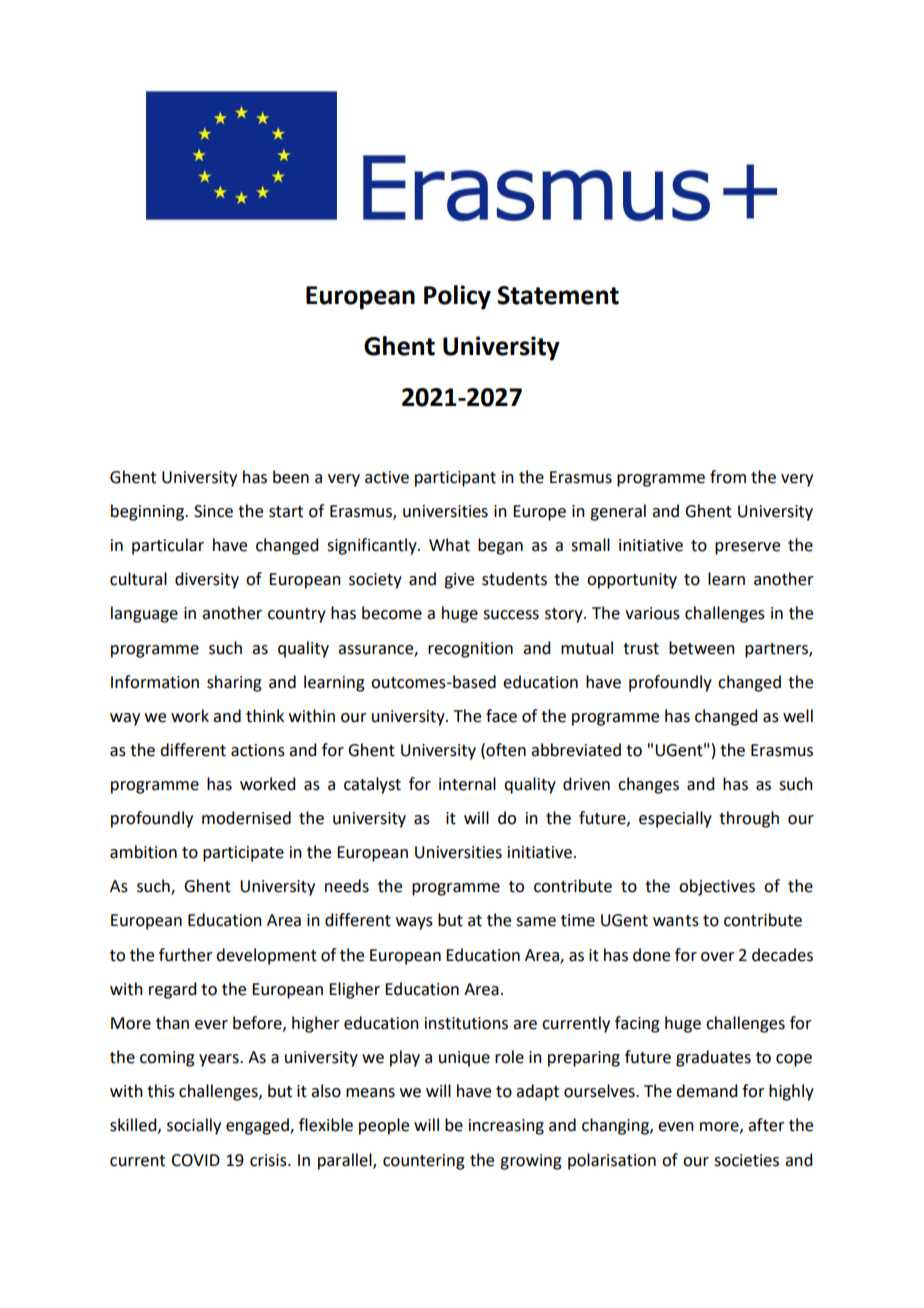  I want to click on from, so click(728, 477).
